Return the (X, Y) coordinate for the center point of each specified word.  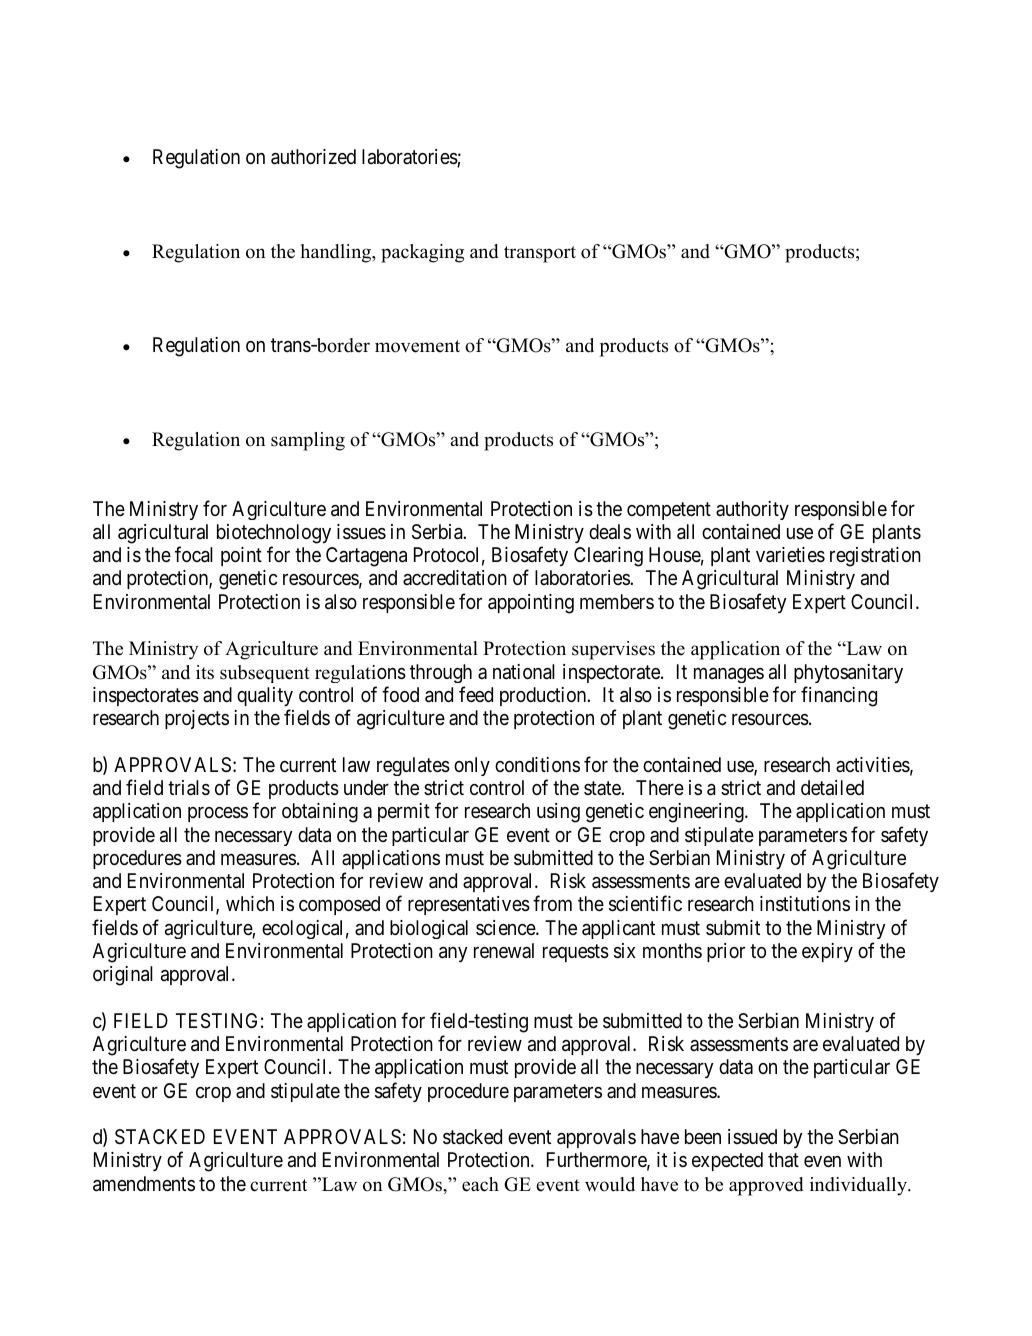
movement (417, 346)
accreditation (455, 578)
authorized (313, 157)
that (783, 1160)
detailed (832, 788)
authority (752, 510)
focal (194, 554)
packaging (422, 253)
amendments (144, 1184)
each (480, 1184)
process (218, 814)
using (558, 813)
